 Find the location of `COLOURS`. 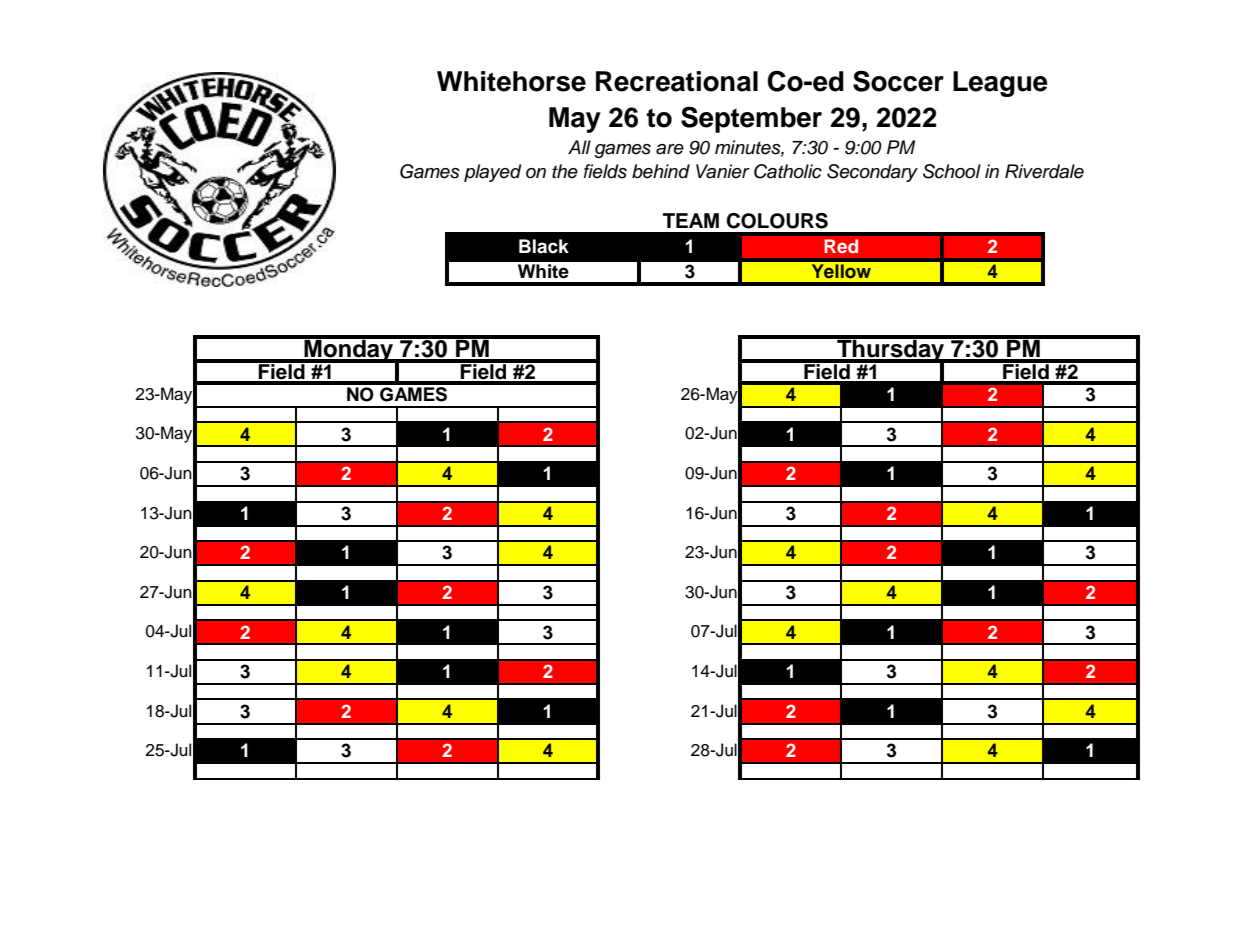

COLOURS is located at coordinates (777, 221).
